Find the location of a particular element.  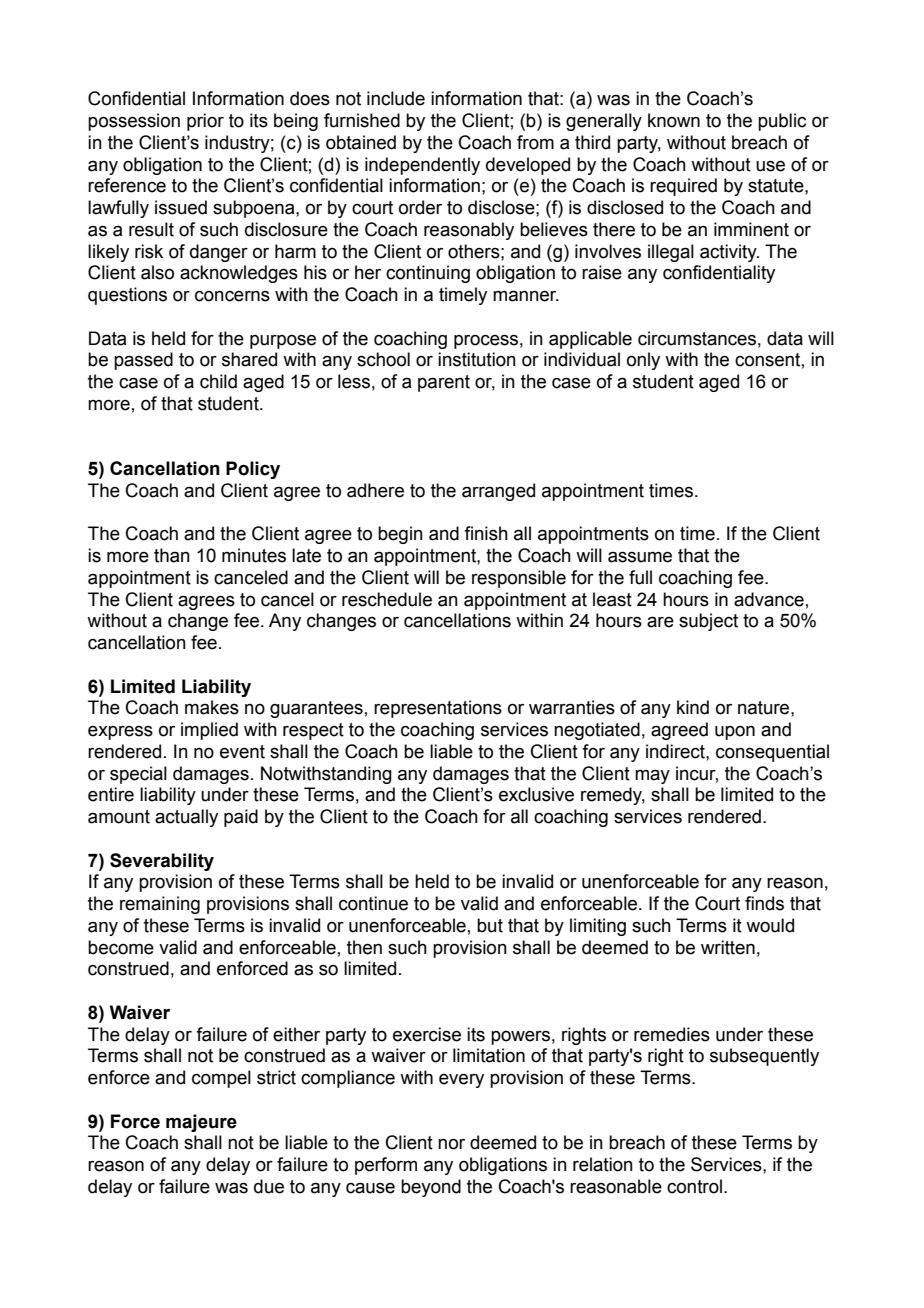

but is located at coordinates (490, 925).
